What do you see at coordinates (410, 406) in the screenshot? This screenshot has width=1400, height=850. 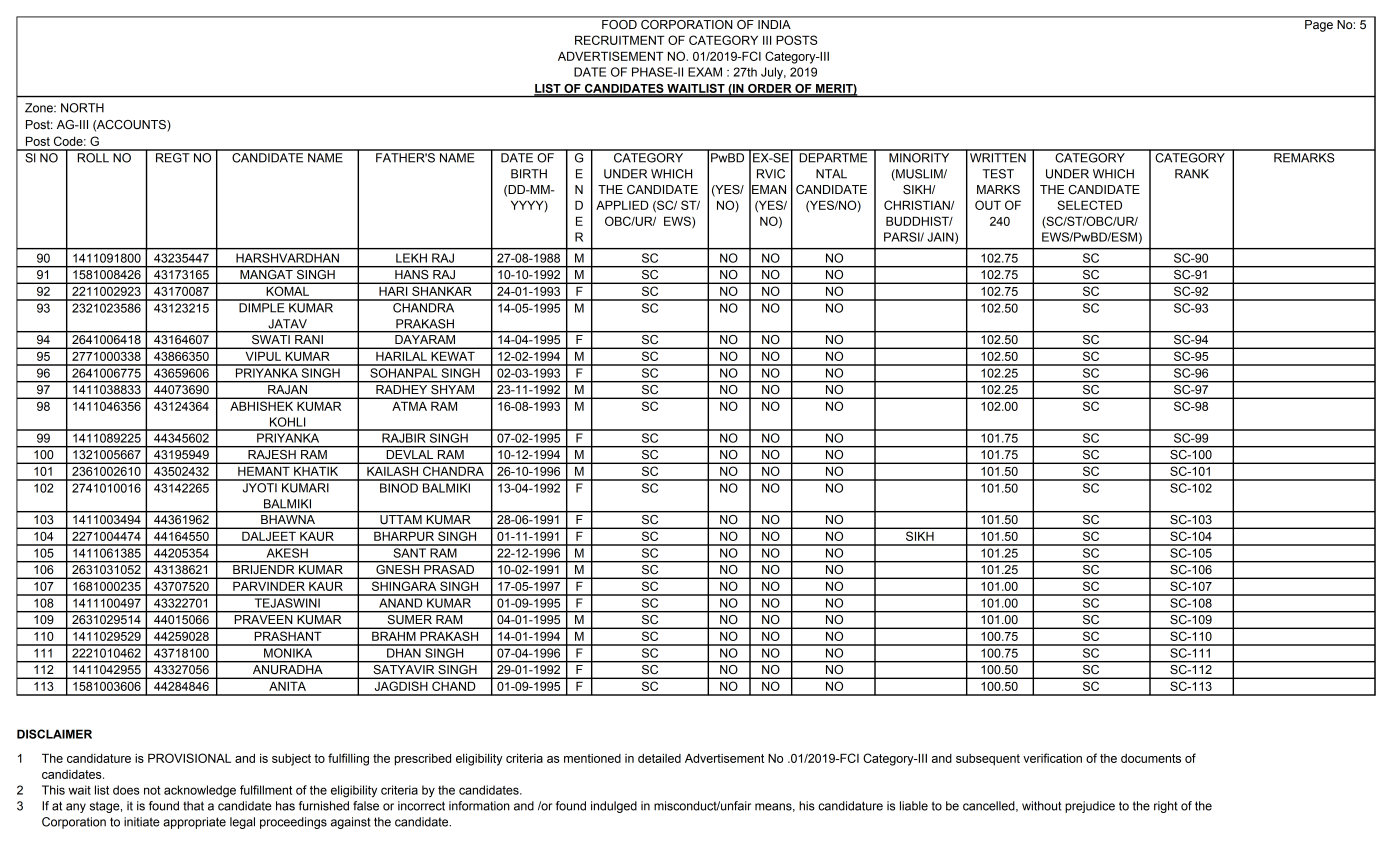 I see `ATMA` at bounding box center [410, 406].
